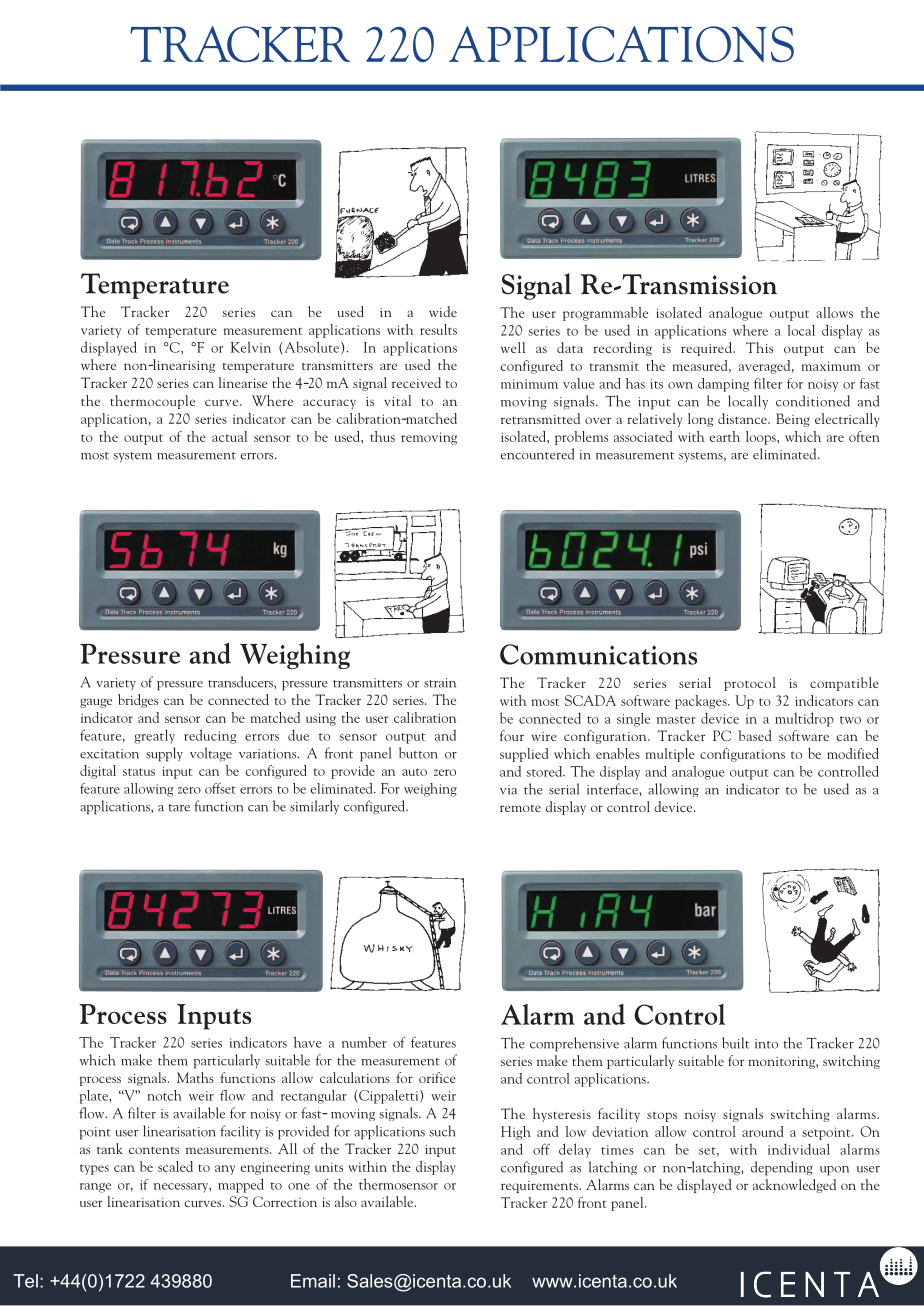 The image size is (924, 1308). Describe the element at coordinates (438, 329) in the screenshot. I see `results` at that location.
